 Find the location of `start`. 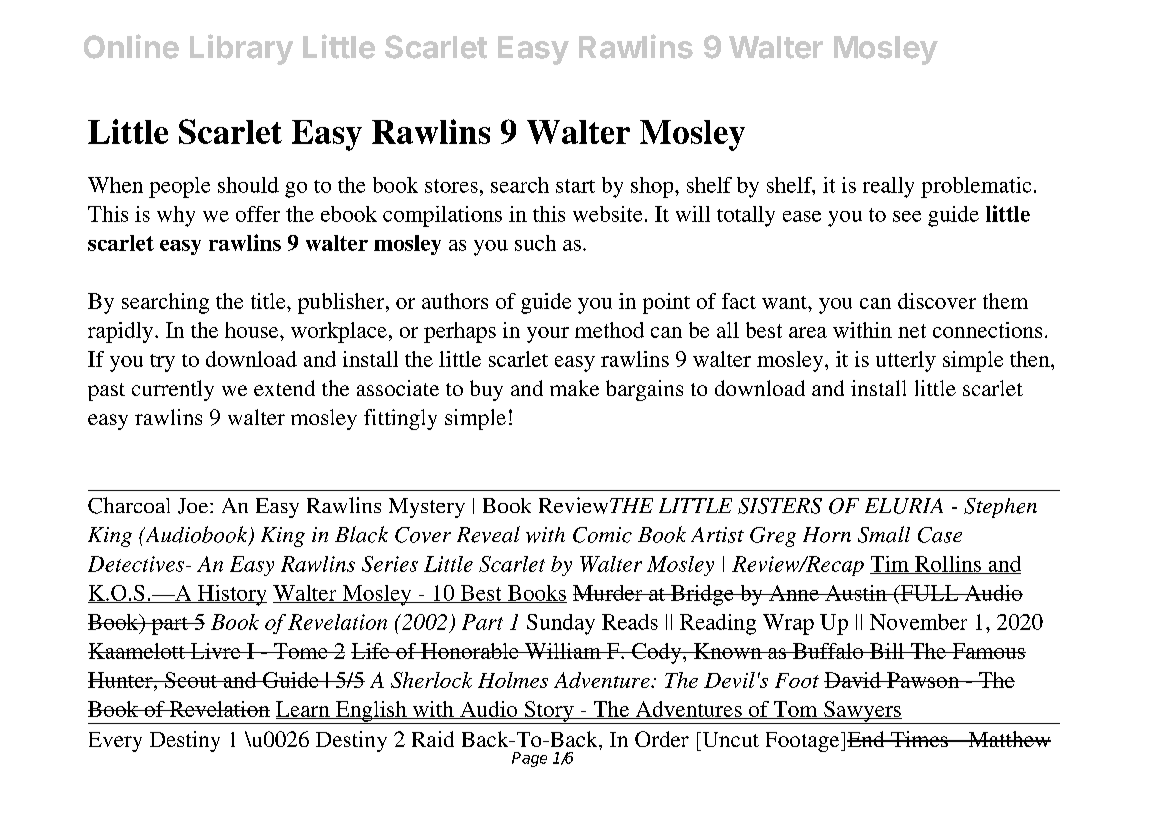

start is located at coordinates (575, 186).
